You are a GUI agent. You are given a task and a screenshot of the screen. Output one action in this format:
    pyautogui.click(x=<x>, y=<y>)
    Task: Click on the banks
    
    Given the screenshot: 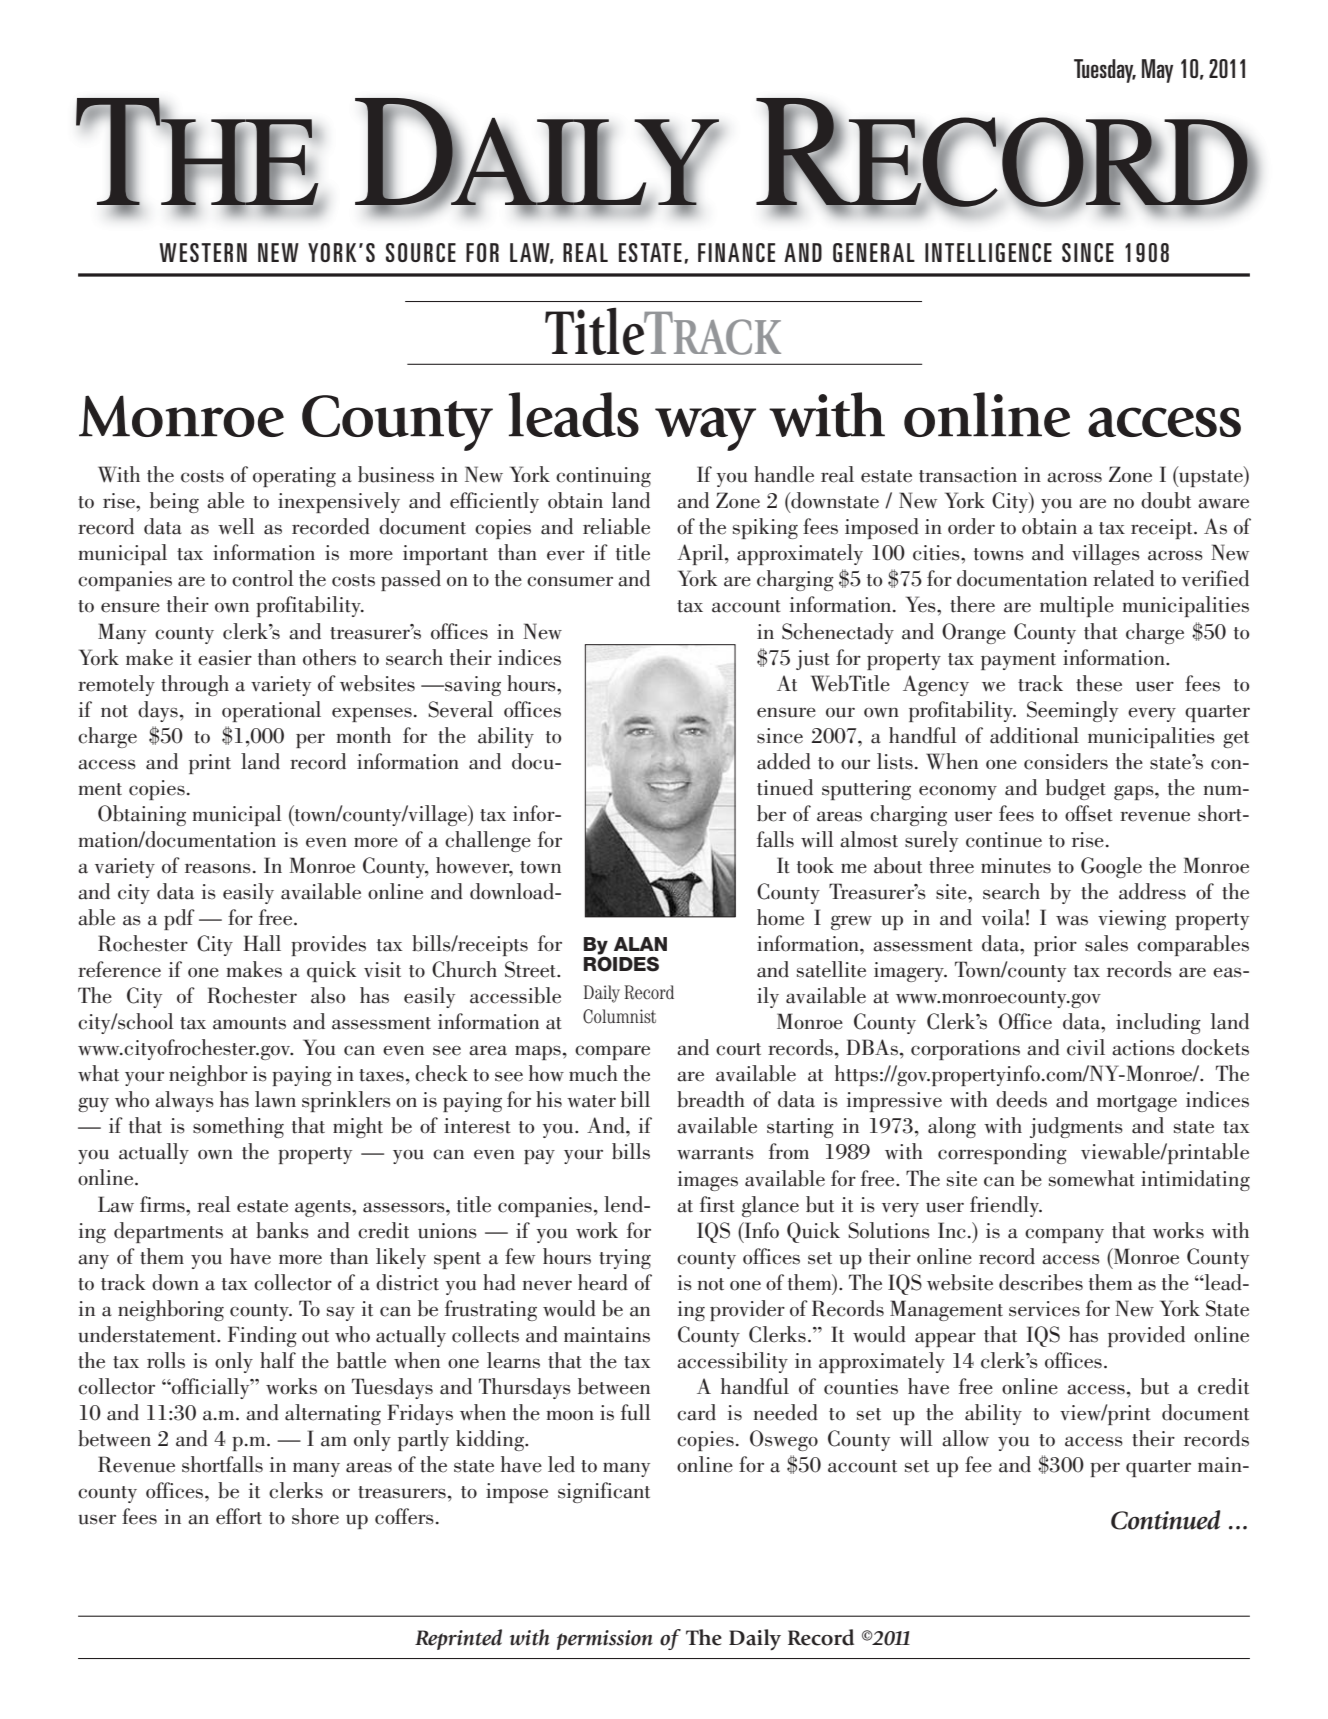 What is the action you would take?
    pyautogui.click(x=282, y=1230)
